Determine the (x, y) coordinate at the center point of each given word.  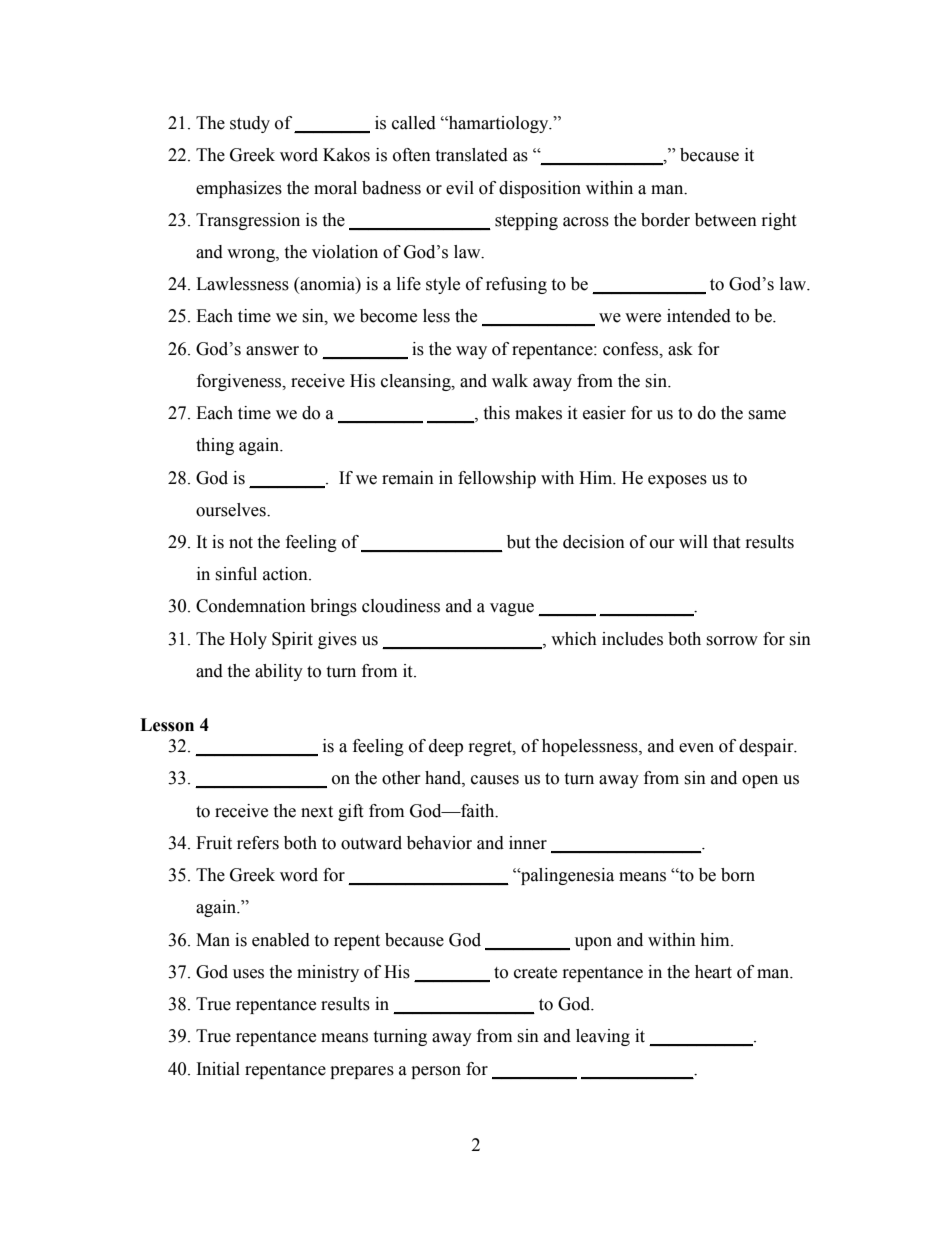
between (726, 220)
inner (528, 843)
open (760, 781)
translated (471, 155)
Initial (218, 1069)
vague (512, 609)
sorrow (732, 641)
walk (510, 381)
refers (258, 843)
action (286, 574)
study (250, 124)
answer (272, 351)
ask (680, 349)
